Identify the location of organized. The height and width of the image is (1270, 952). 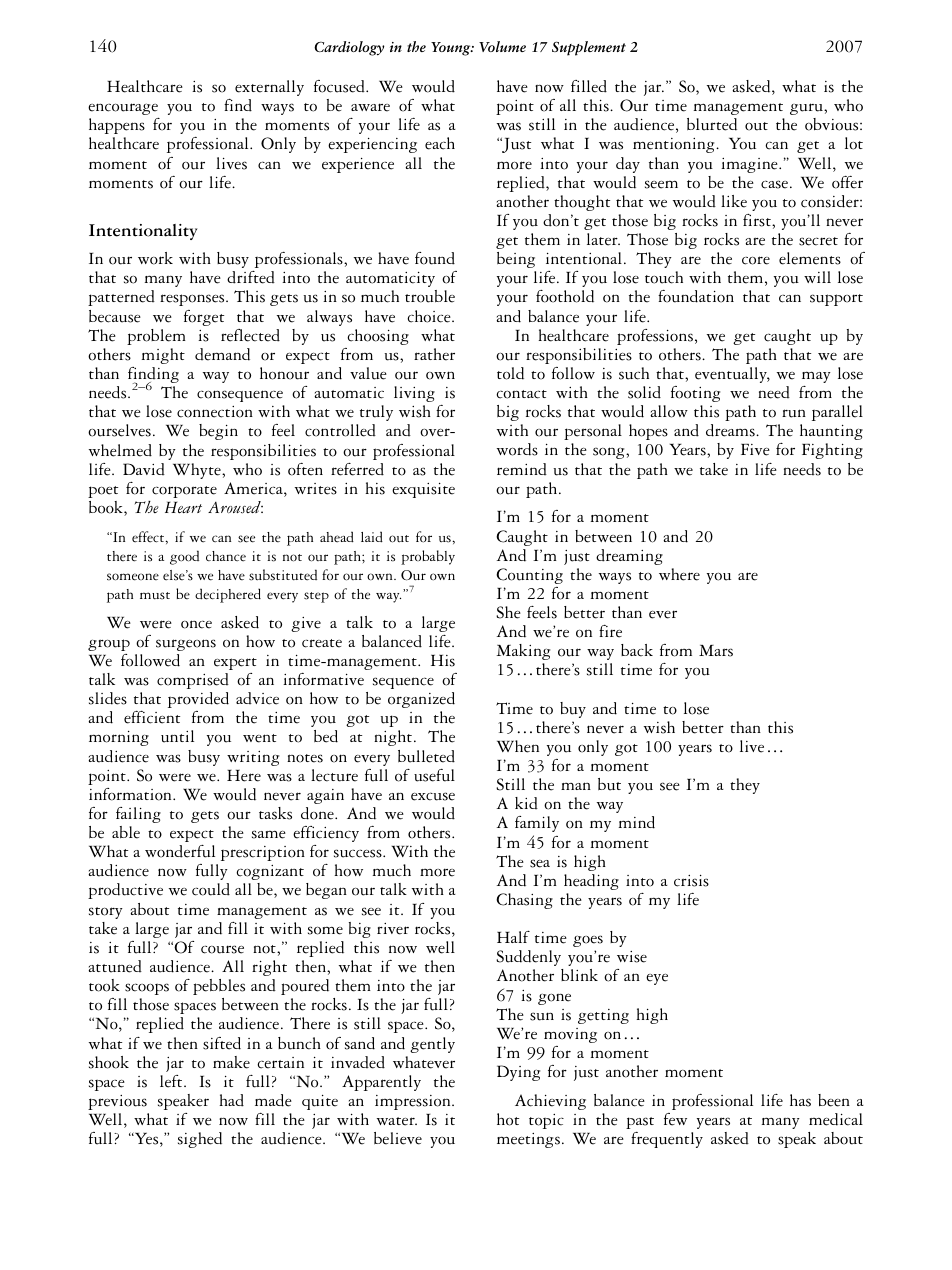
(421, 700).
